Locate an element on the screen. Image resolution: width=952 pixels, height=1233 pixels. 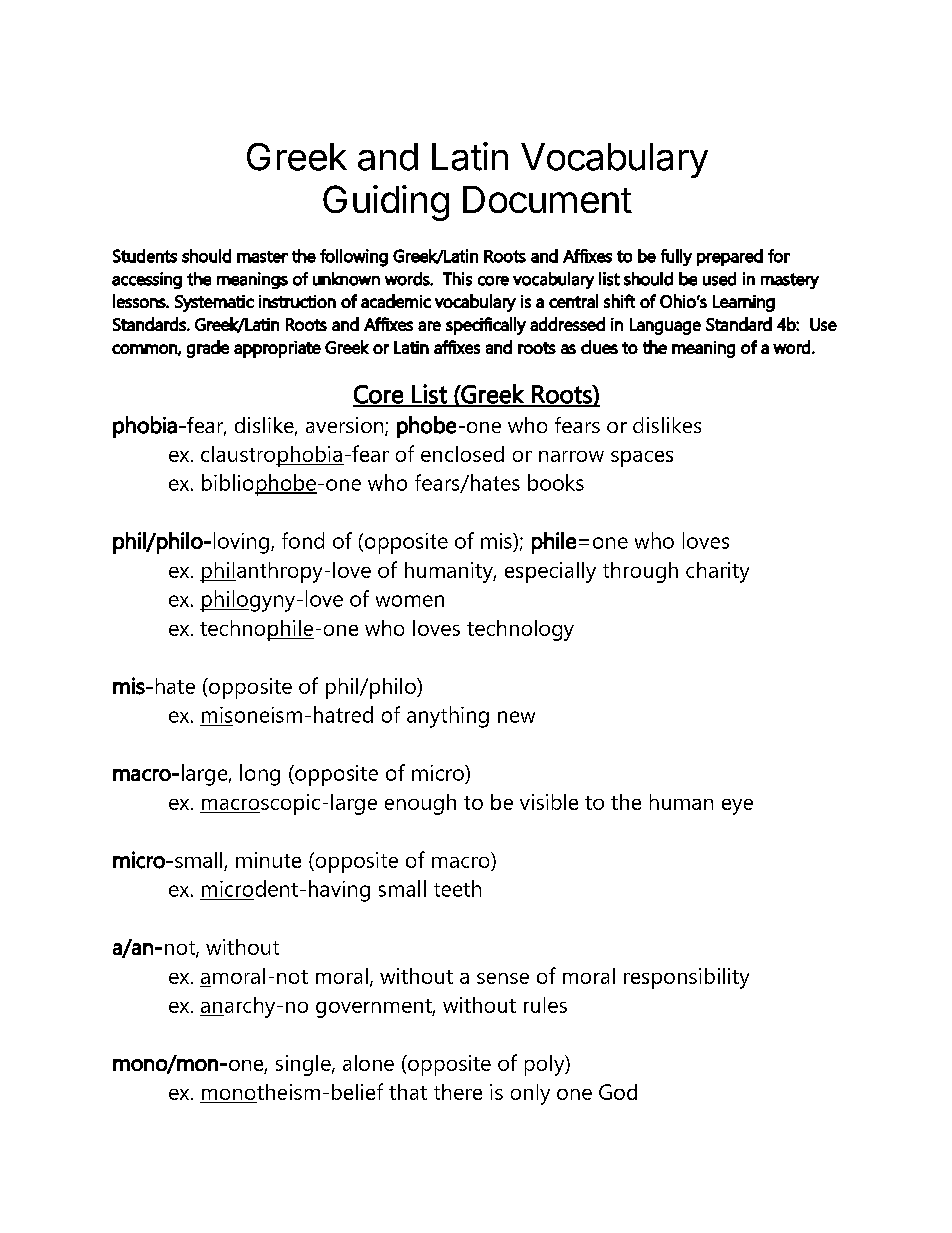
enclosed is located at coordinates (462, 454).
